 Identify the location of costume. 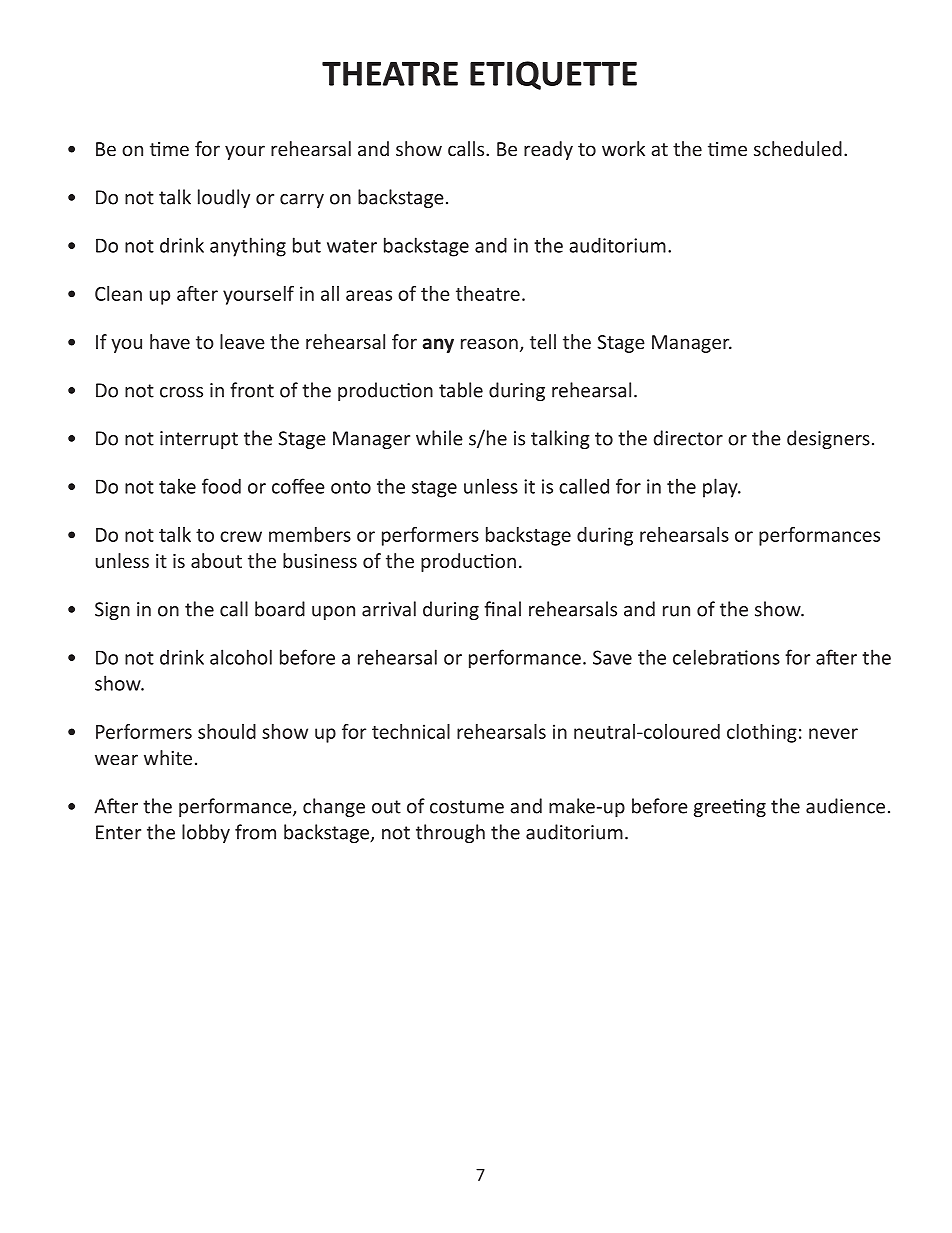
(467, 807).
